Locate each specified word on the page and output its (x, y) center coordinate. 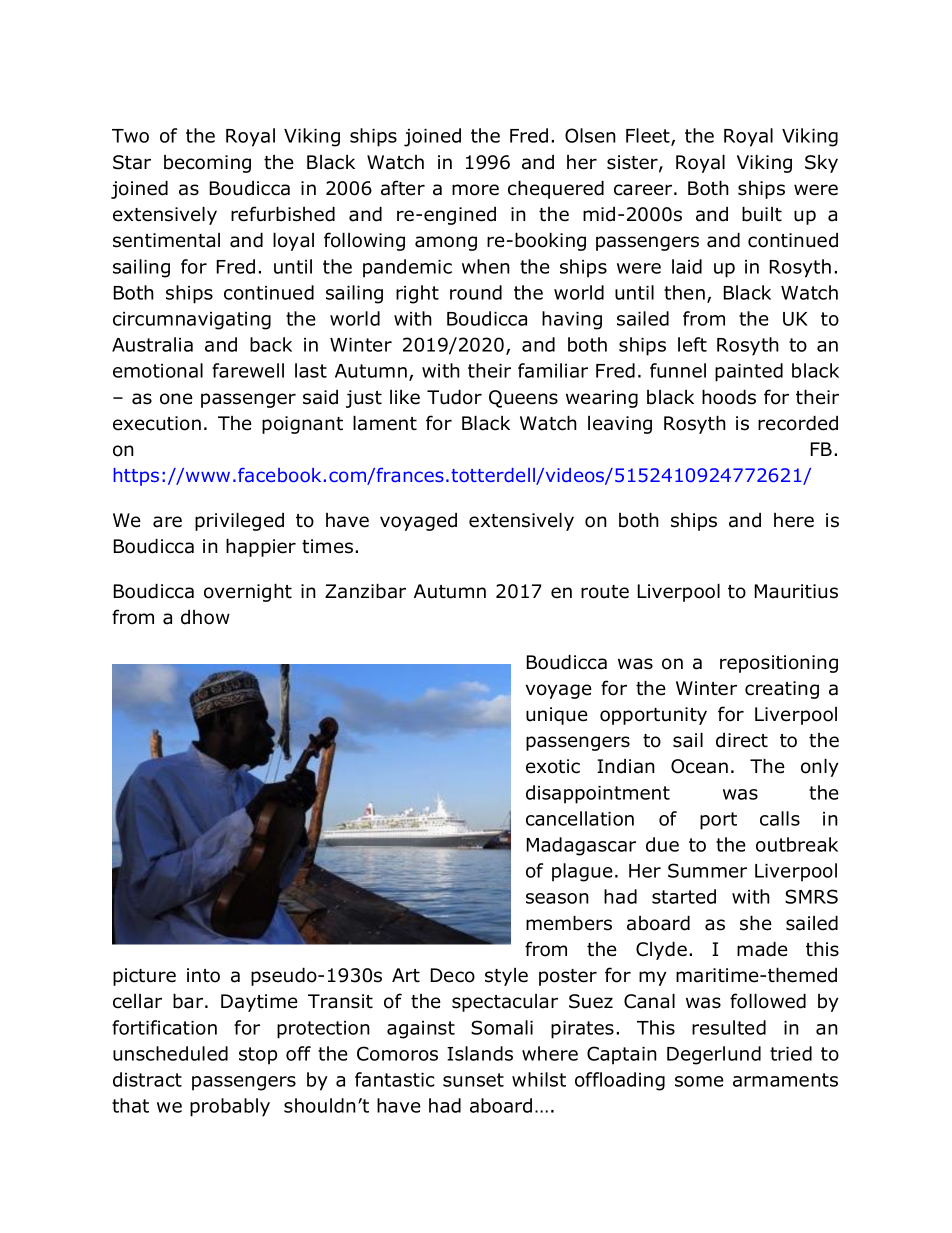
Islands (480, 1053)
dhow (205, 617)
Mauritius (796, 591)
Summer (707, 870)
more (475, 190)
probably (230, 1107)
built (762, 214)
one (176, 399)
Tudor (454, 397)
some (699, 1081)
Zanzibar (365, 591)
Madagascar (581, 846)
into (203, 975)
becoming (207, 164)
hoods (729, 397)
